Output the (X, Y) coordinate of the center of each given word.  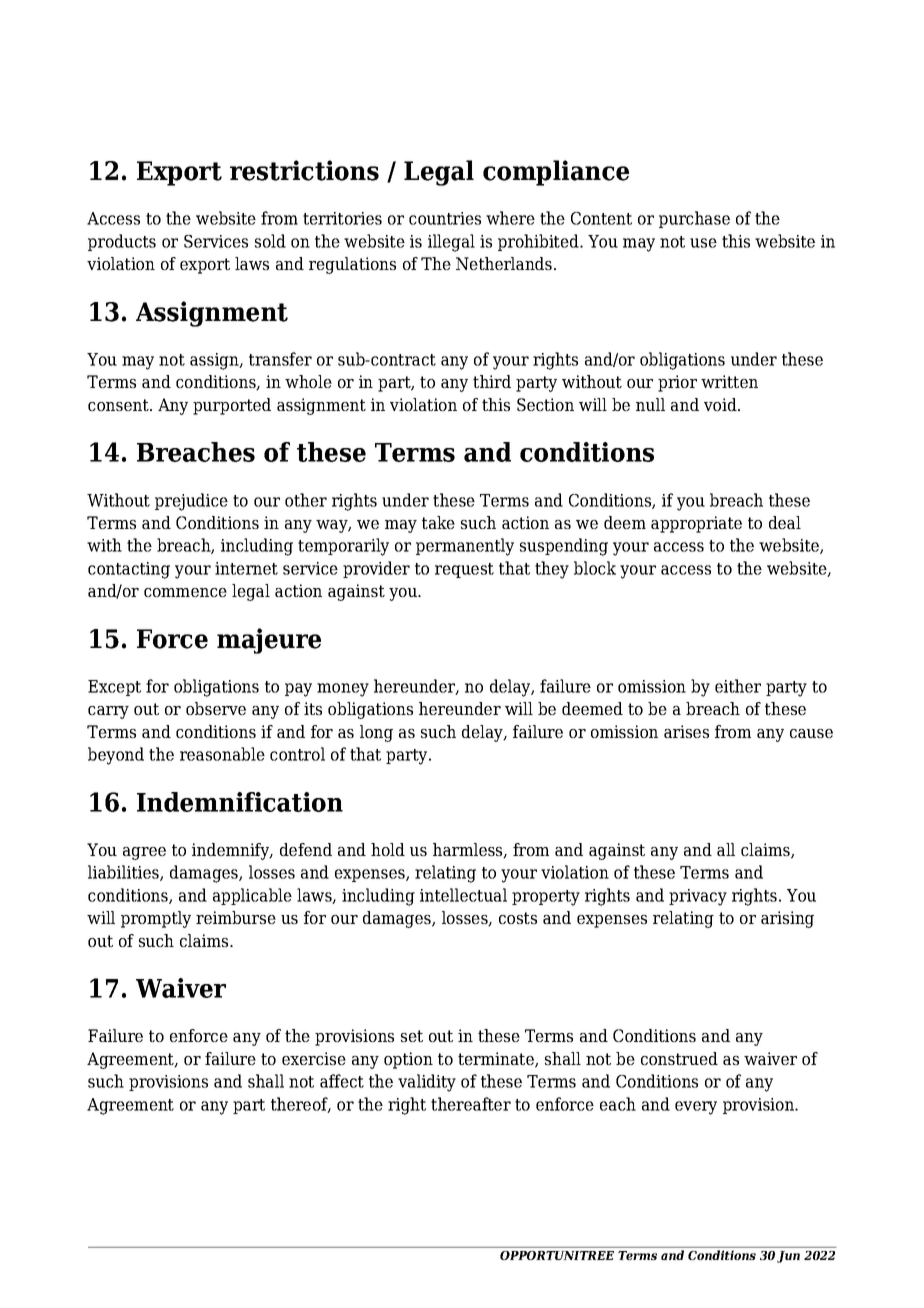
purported (232, 406)
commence (185, 592)
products (122, 242)
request (464, 570)
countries (445, 218)
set (412, 1036)
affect (342, 1081)
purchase (694, 219)
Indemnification (240, 802)
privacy (698, 897)
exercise (314, 1058)
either (738, 686)
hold (388, 849)
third (492, 381)
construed (679, 1058)
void (721, 404)
